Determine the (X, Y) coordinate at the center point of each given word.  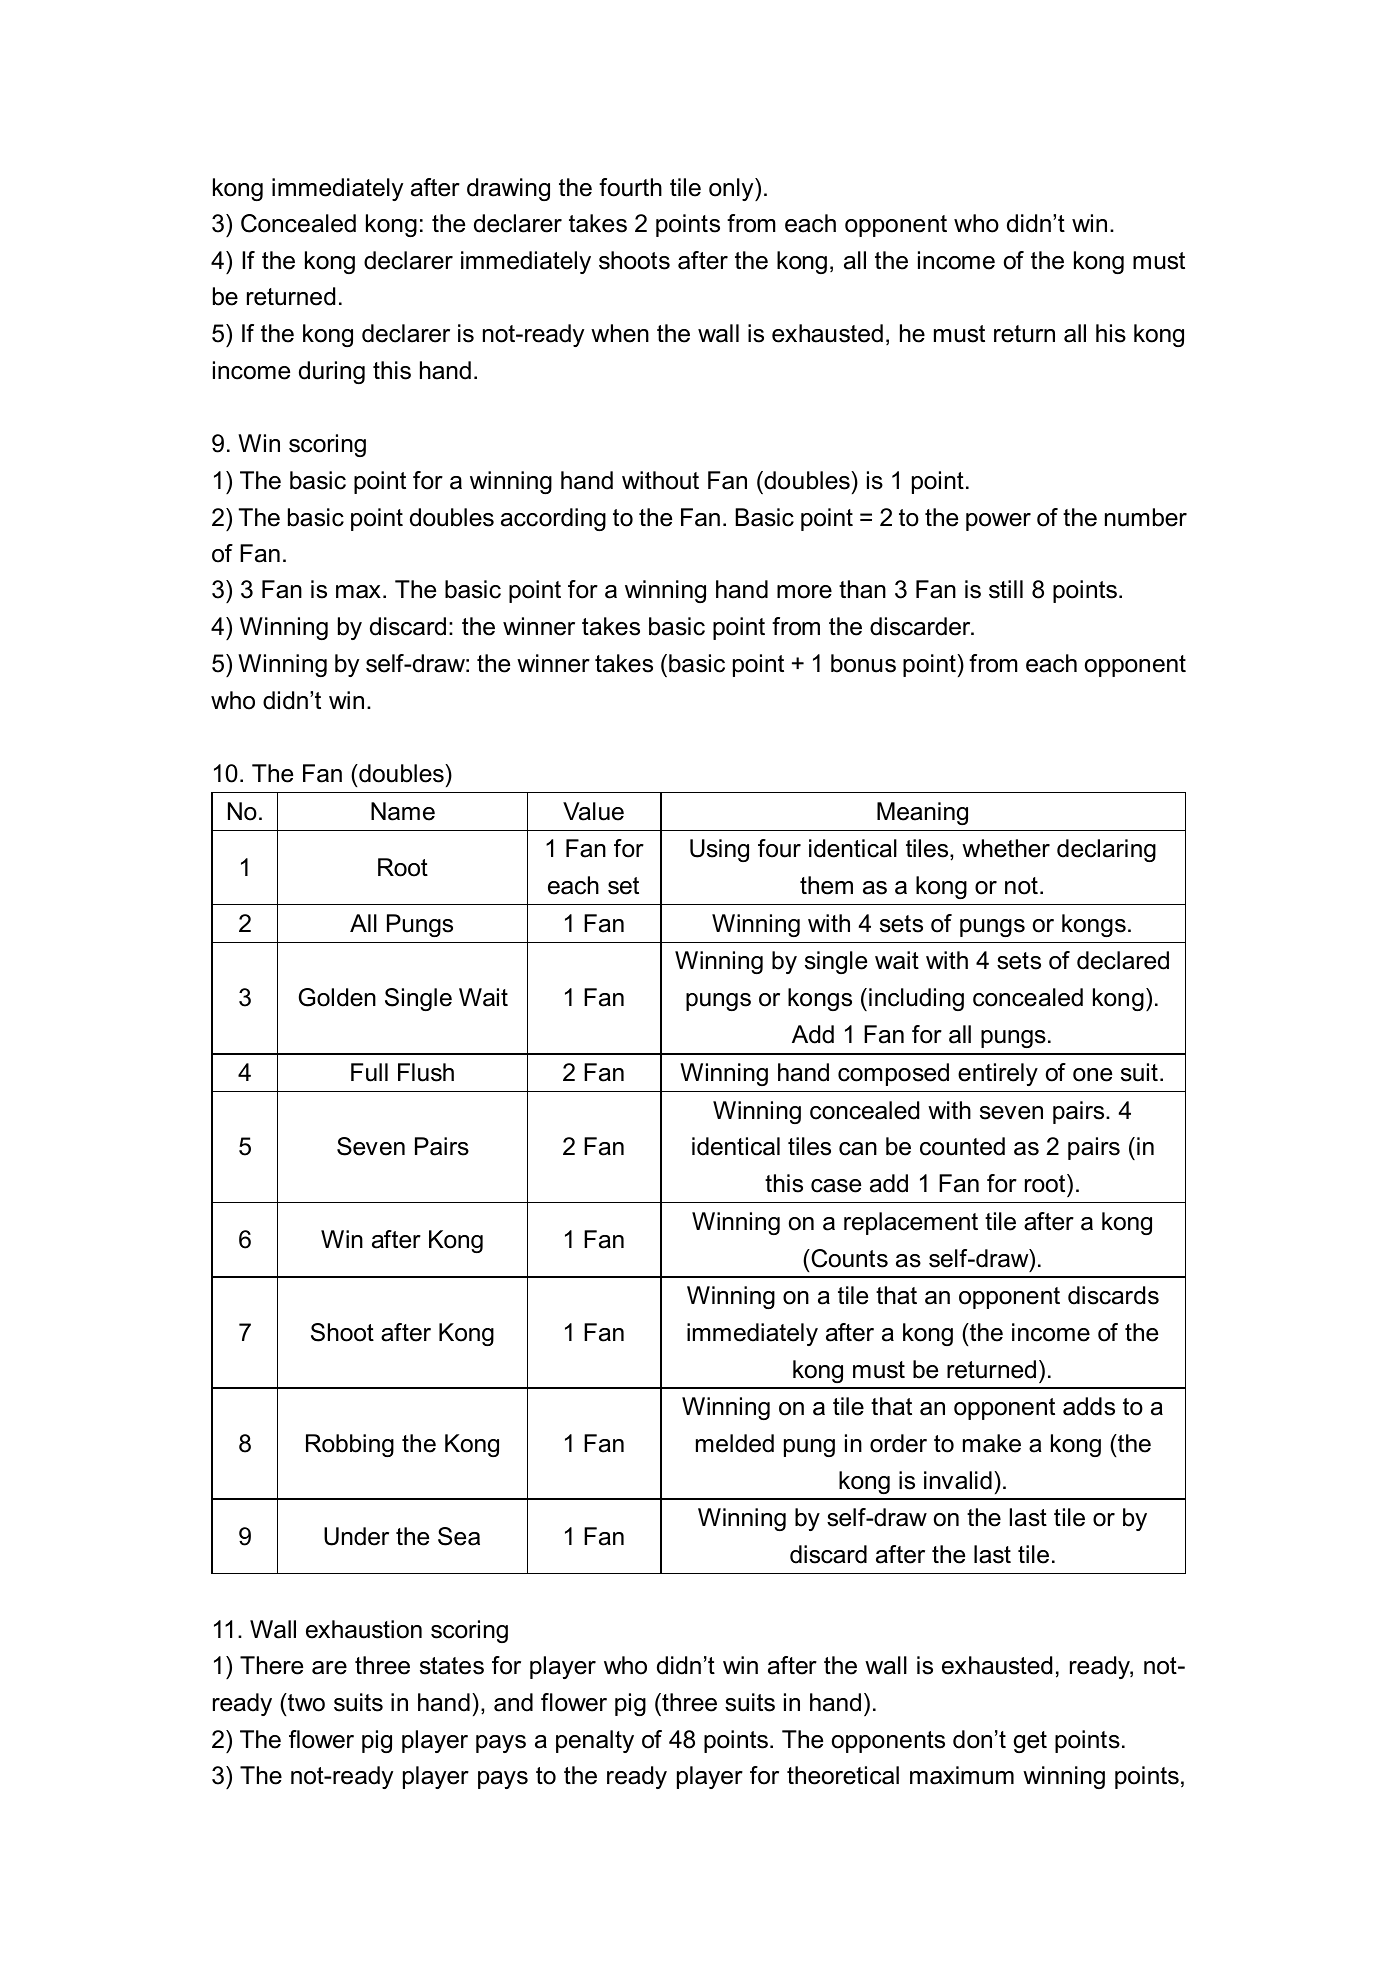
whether (1006, 848)
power (998, 522)
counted (962, 1146)
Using (719, 850)
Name (403, 811)
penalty (595, 1741)
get (1030, 1742)
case (836, 1186)
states (452, 1666)
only (732, 189)
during (332, 372)
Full (369, 1072)
